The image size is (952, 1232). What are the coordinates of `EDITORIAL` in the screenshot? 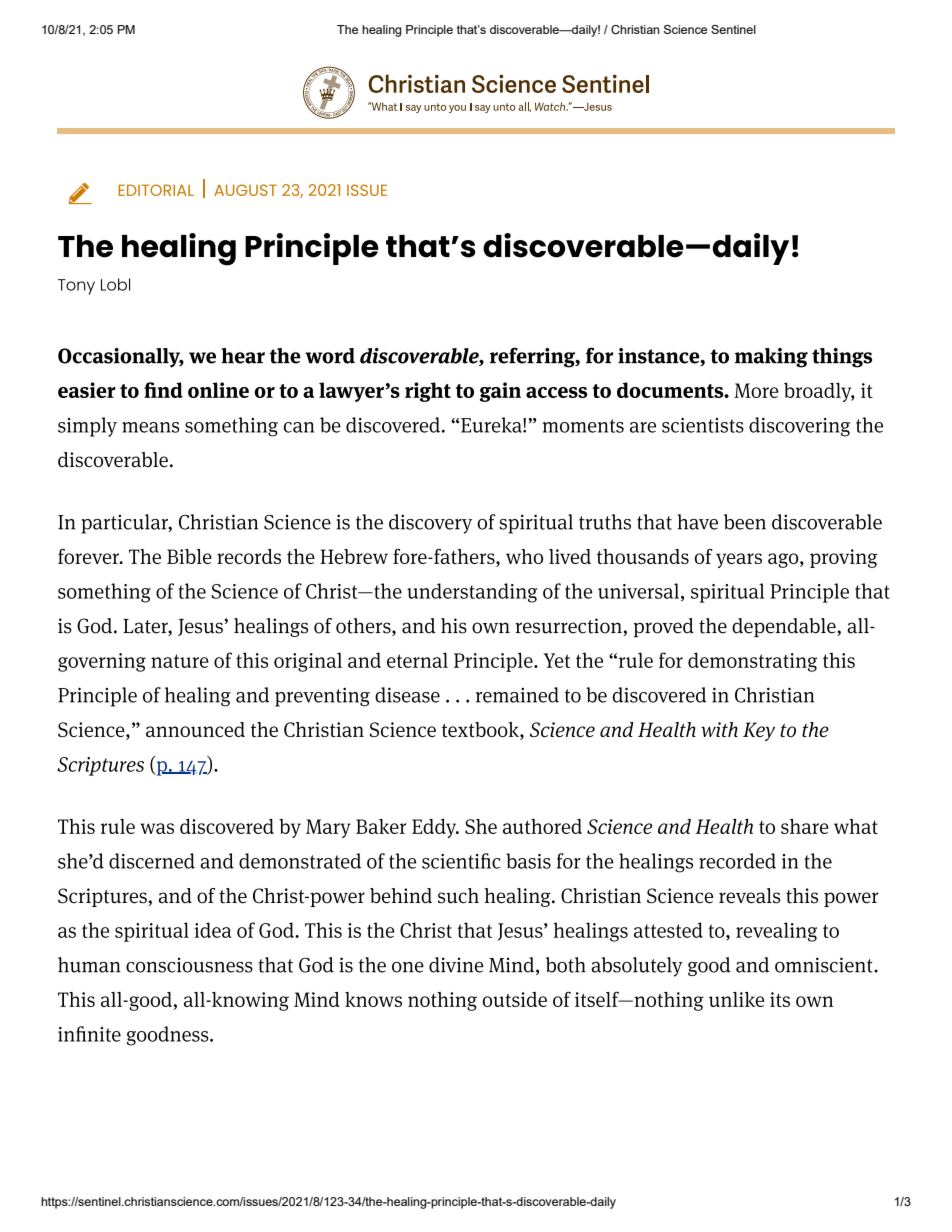 It's located at (156, 190).
